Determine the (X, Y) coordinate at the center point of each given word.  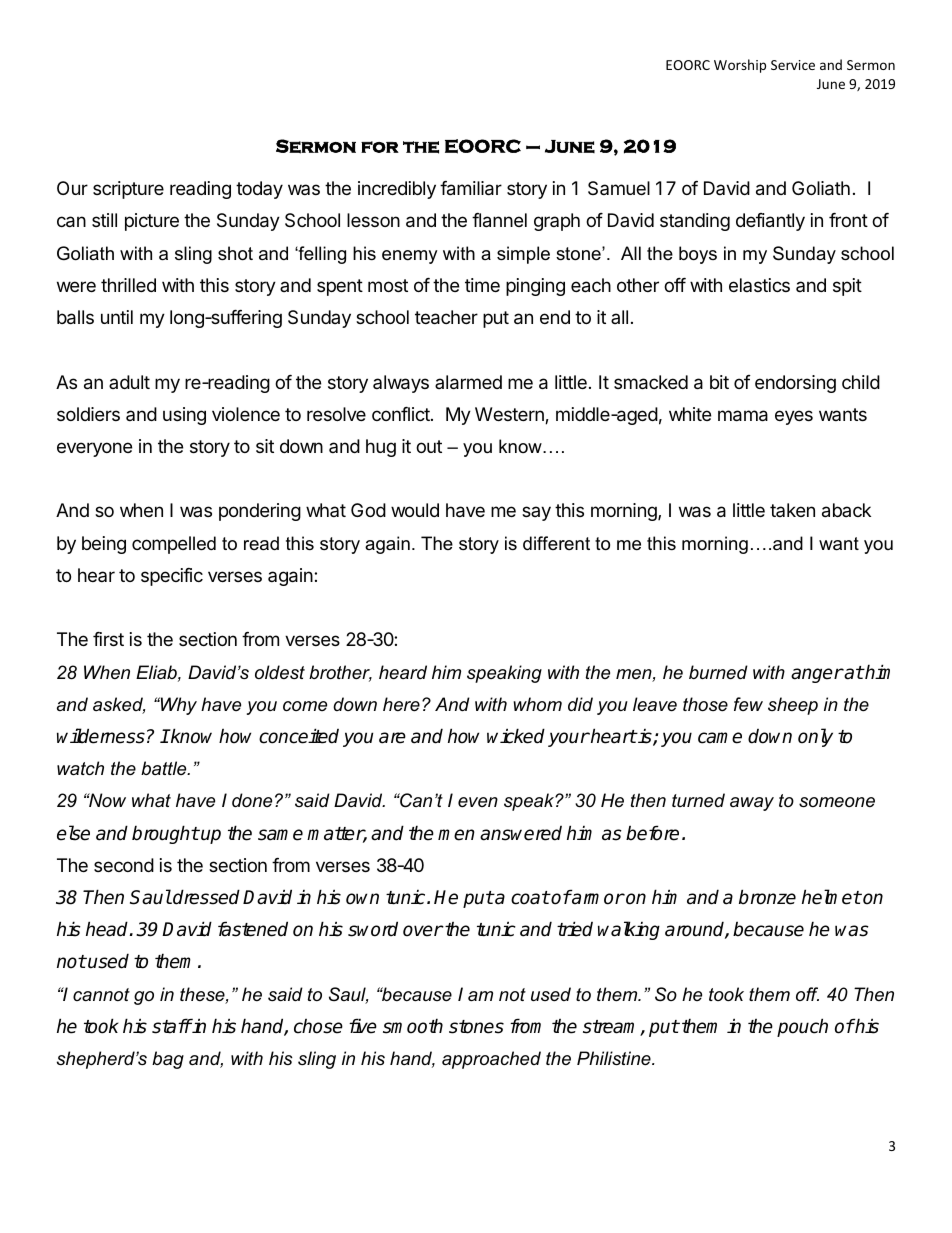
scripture (128, 190)
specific (172, 577)
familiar (471, 188)
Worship (740, 66)
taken (792, 510)
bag (168, 1060)
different (556, 543)
